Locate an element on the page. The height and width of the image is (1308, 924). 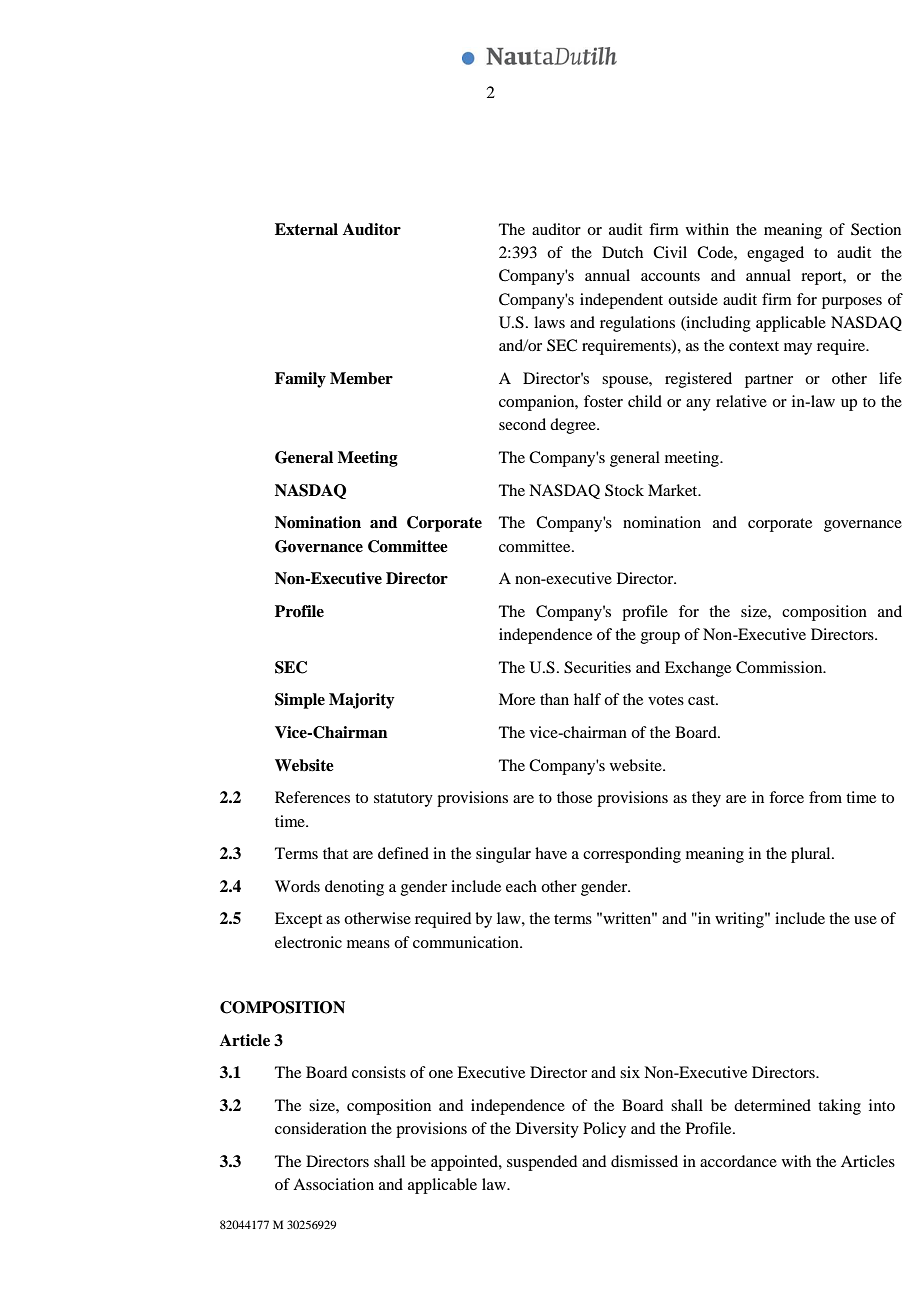
External is located at coordinates (306, 229).
